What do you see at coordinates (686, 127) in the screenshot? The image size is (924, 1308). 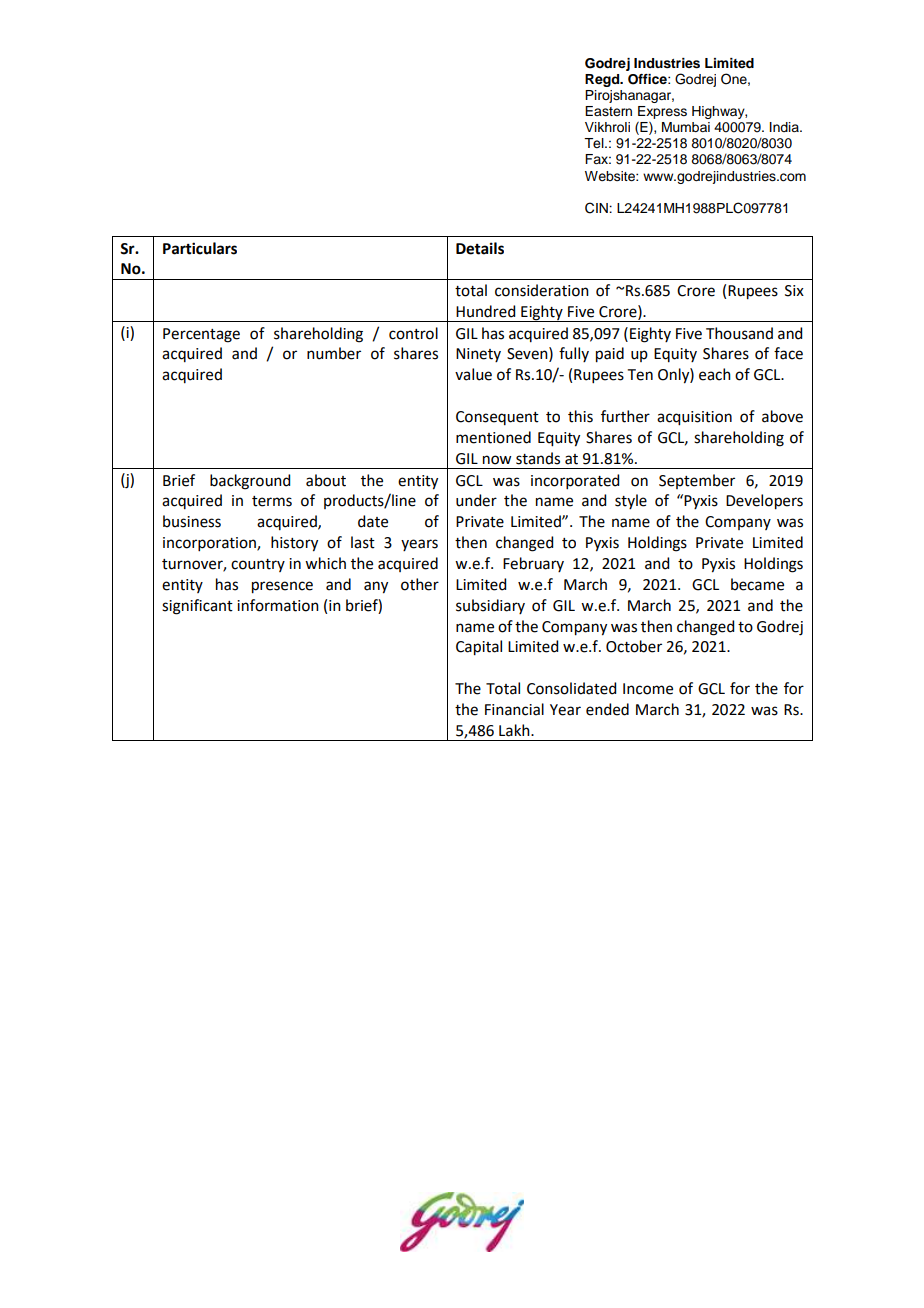 I see `Mumbai` at bounding box center [686, 127].
